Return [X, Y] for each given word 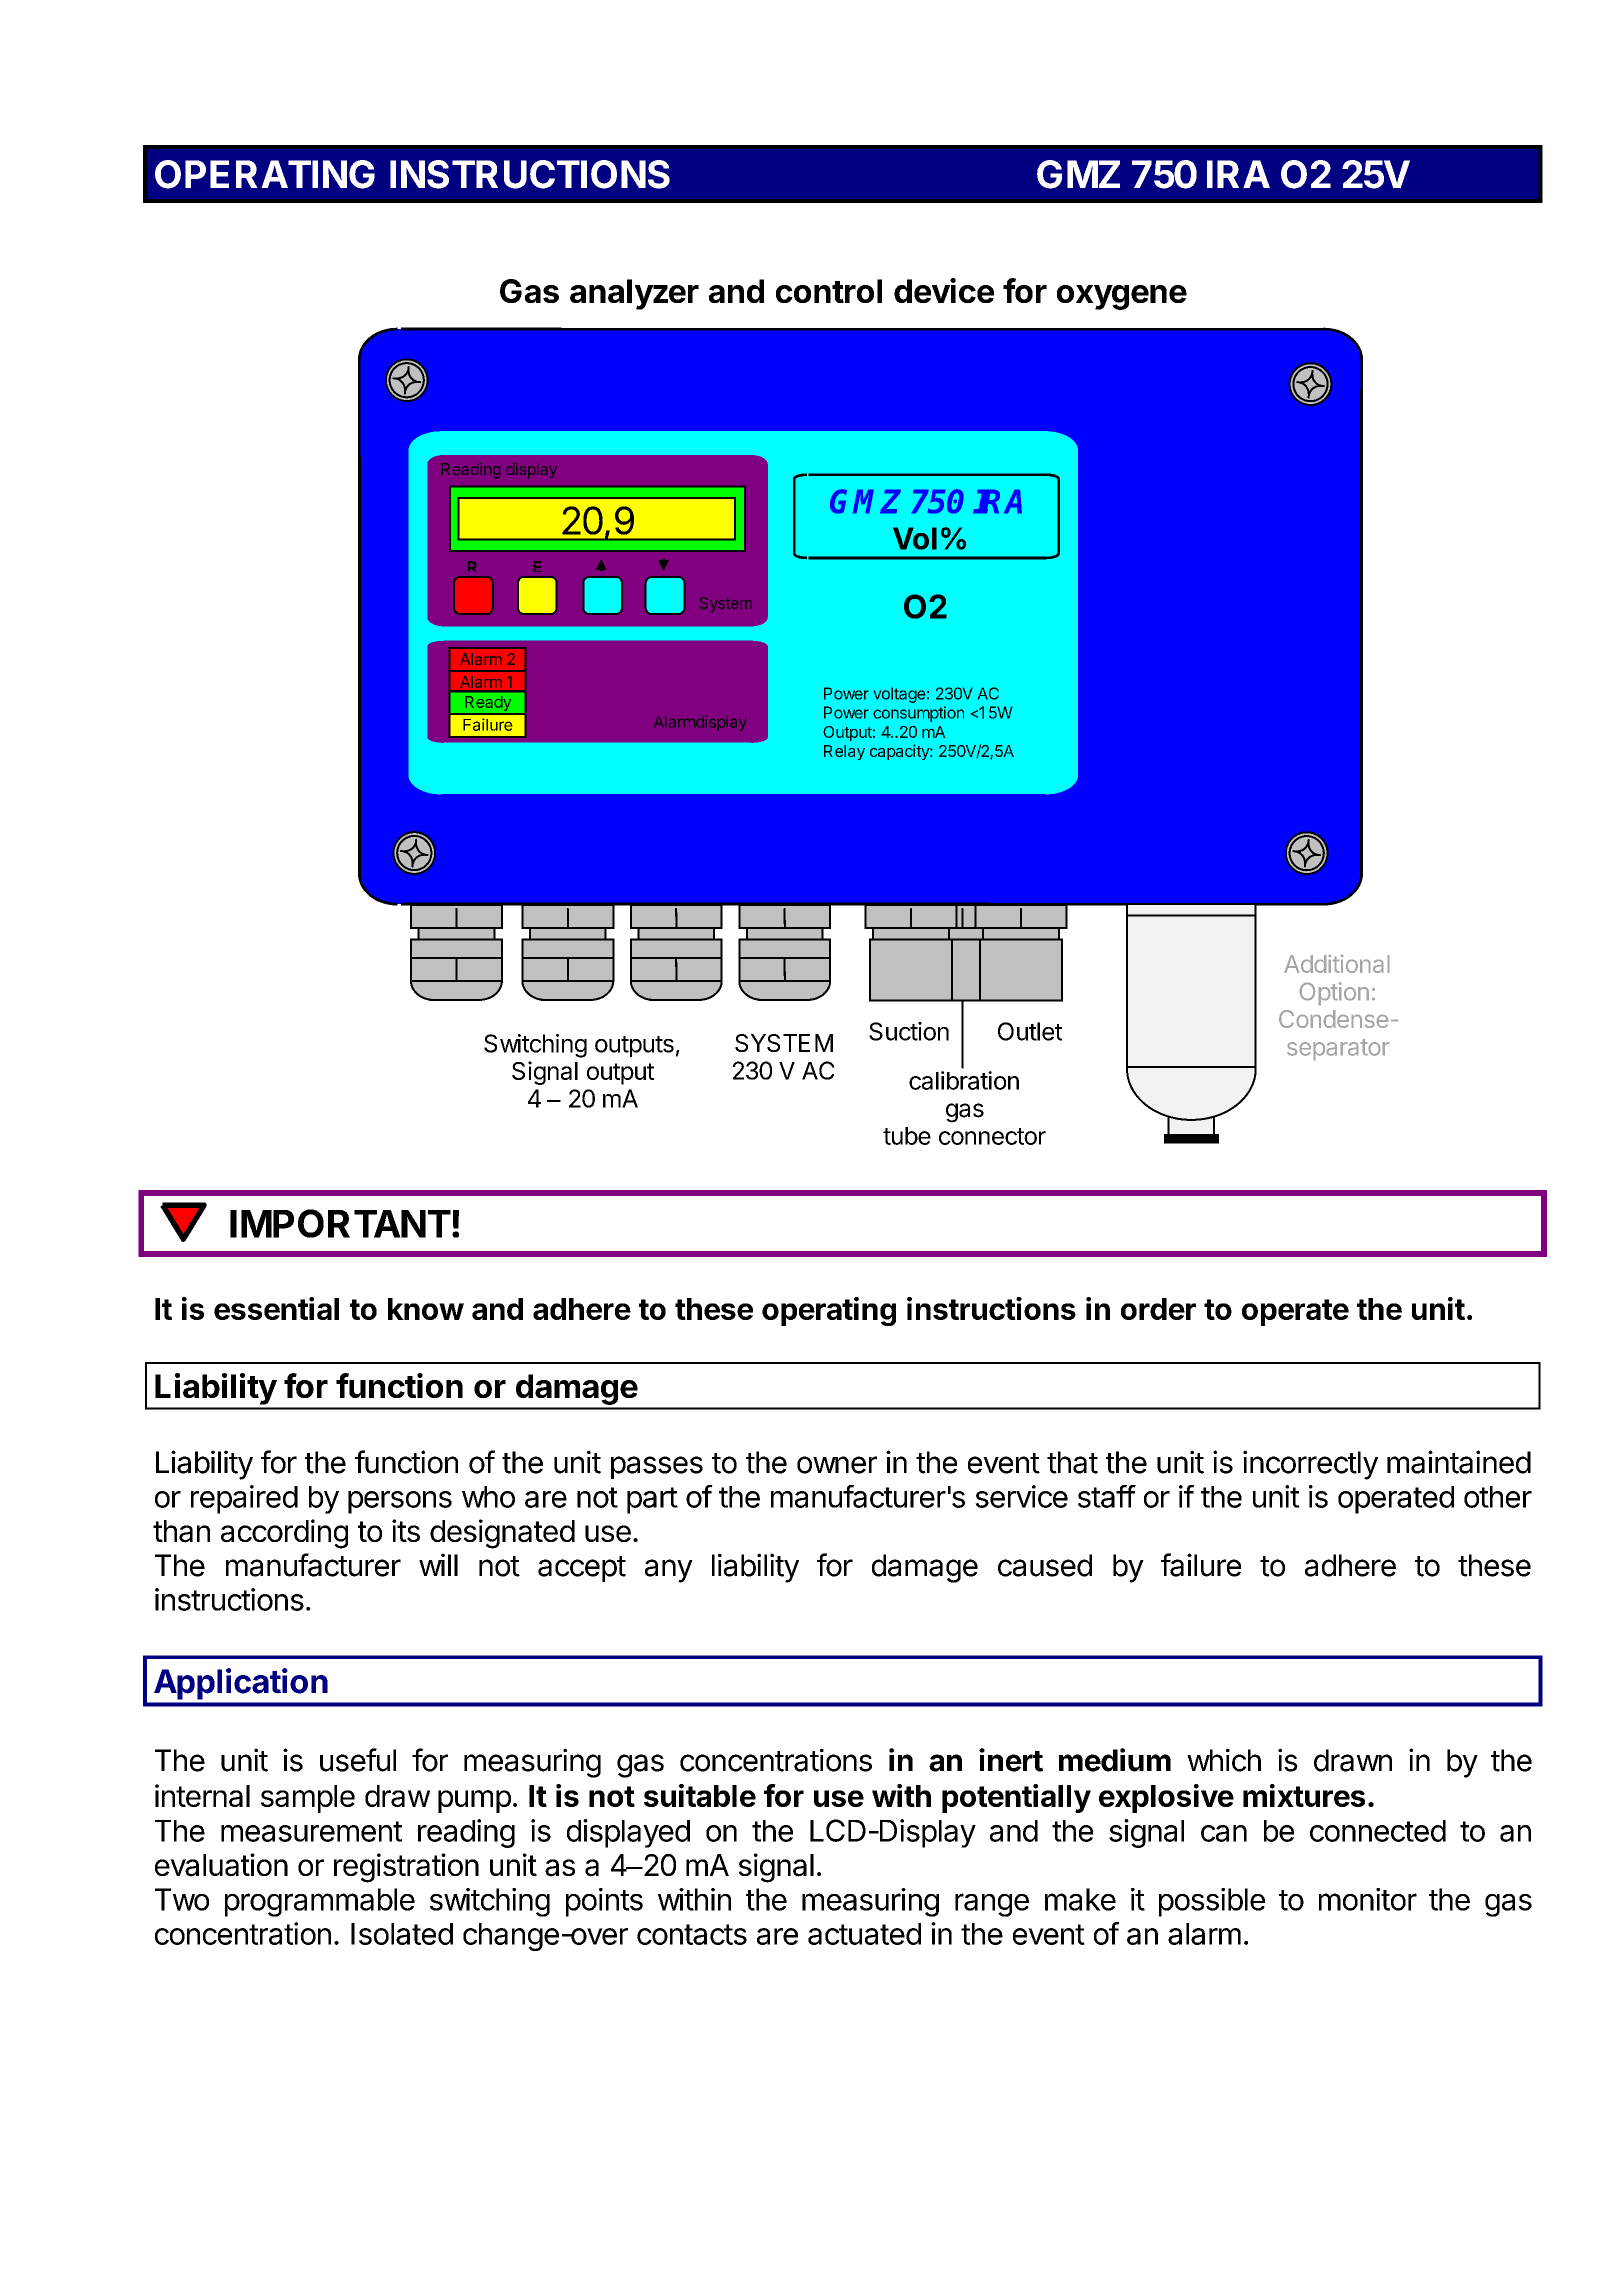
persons [400, 1502]
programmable [320, 1902]
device [944, 290]
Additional [1336, 964]
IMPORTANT [340, 1223]
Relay [844, 752]
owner [837, 1465]
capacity [900, 752]
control [829, 291]
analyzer [634, 294]
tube [907, 1136]
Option [1334, 993]
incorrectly [1310, 1465]
